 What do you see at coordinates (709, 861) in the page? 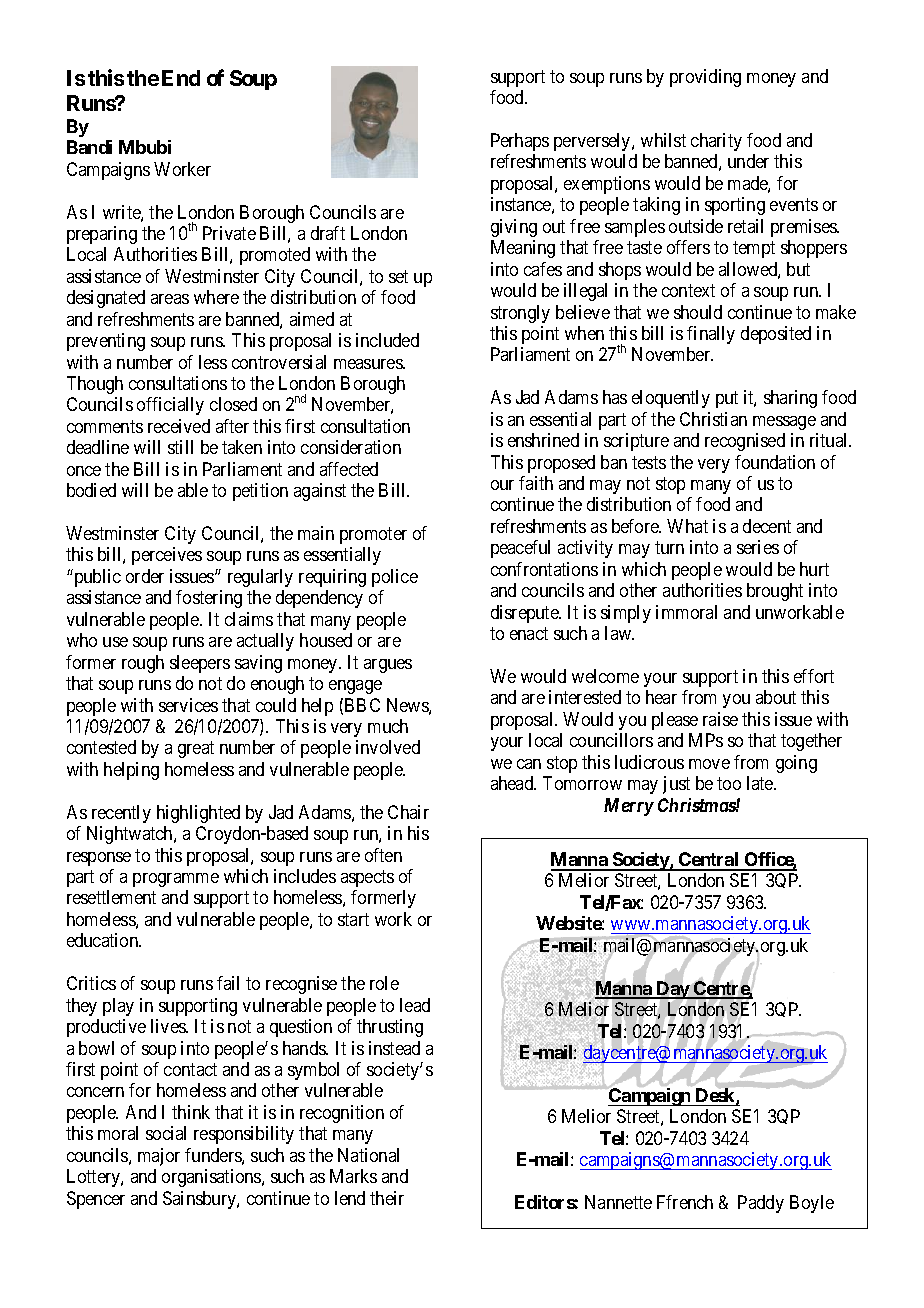
I see `Central` at bounding box center [709, 861].
